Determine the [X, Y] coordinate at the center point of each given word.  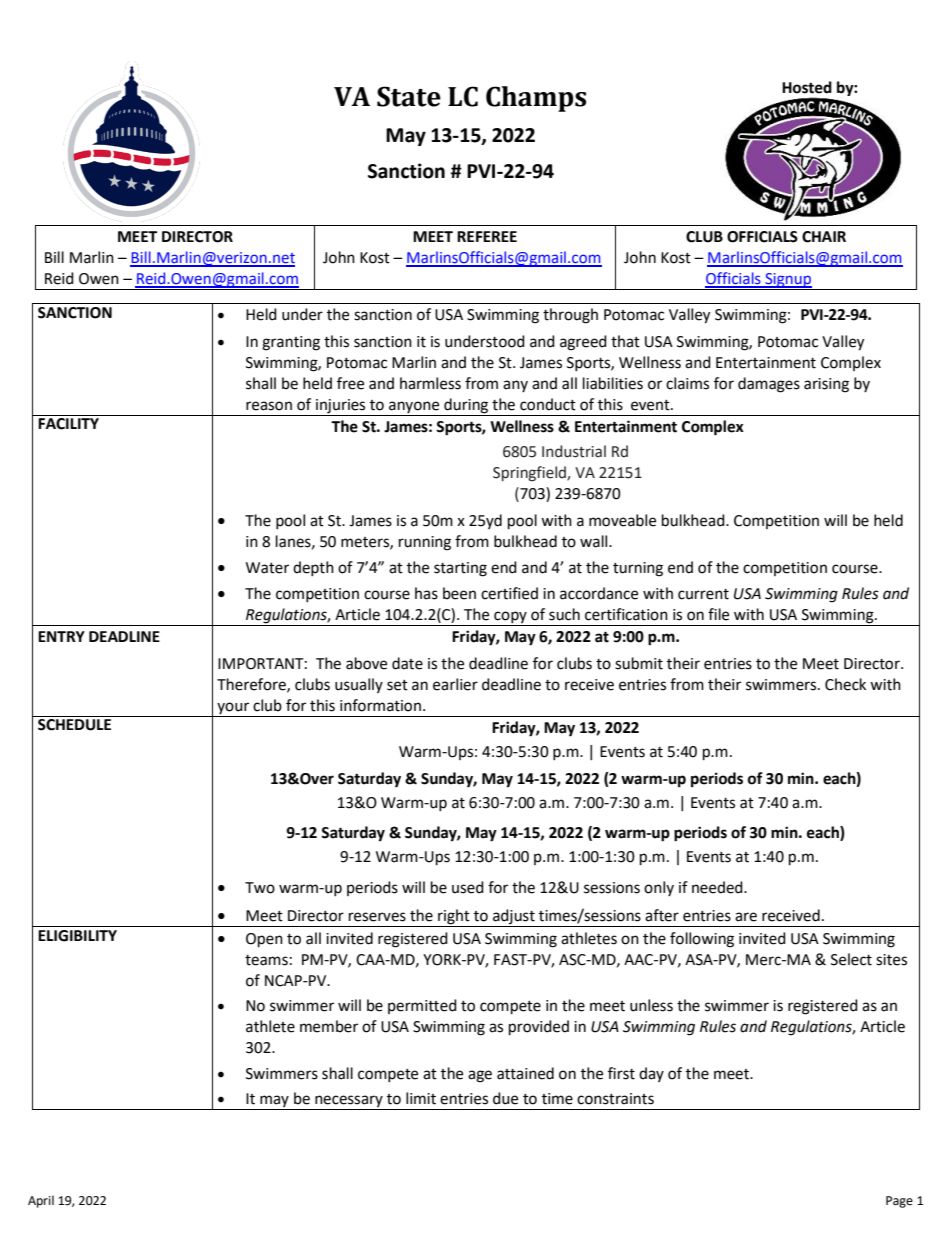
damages [769, 385]
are [746, 917]
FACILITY [68, 424]
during [466, 407]
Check [845, 684]
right [454, 918]
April [41, 1201]
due [505, 1098]
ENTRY [61, 636]
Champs [536, 99]
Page [899, 1202]
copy [510, 618]
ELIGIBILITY [77, 936]
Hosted [807, 87]
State [409, 96]
